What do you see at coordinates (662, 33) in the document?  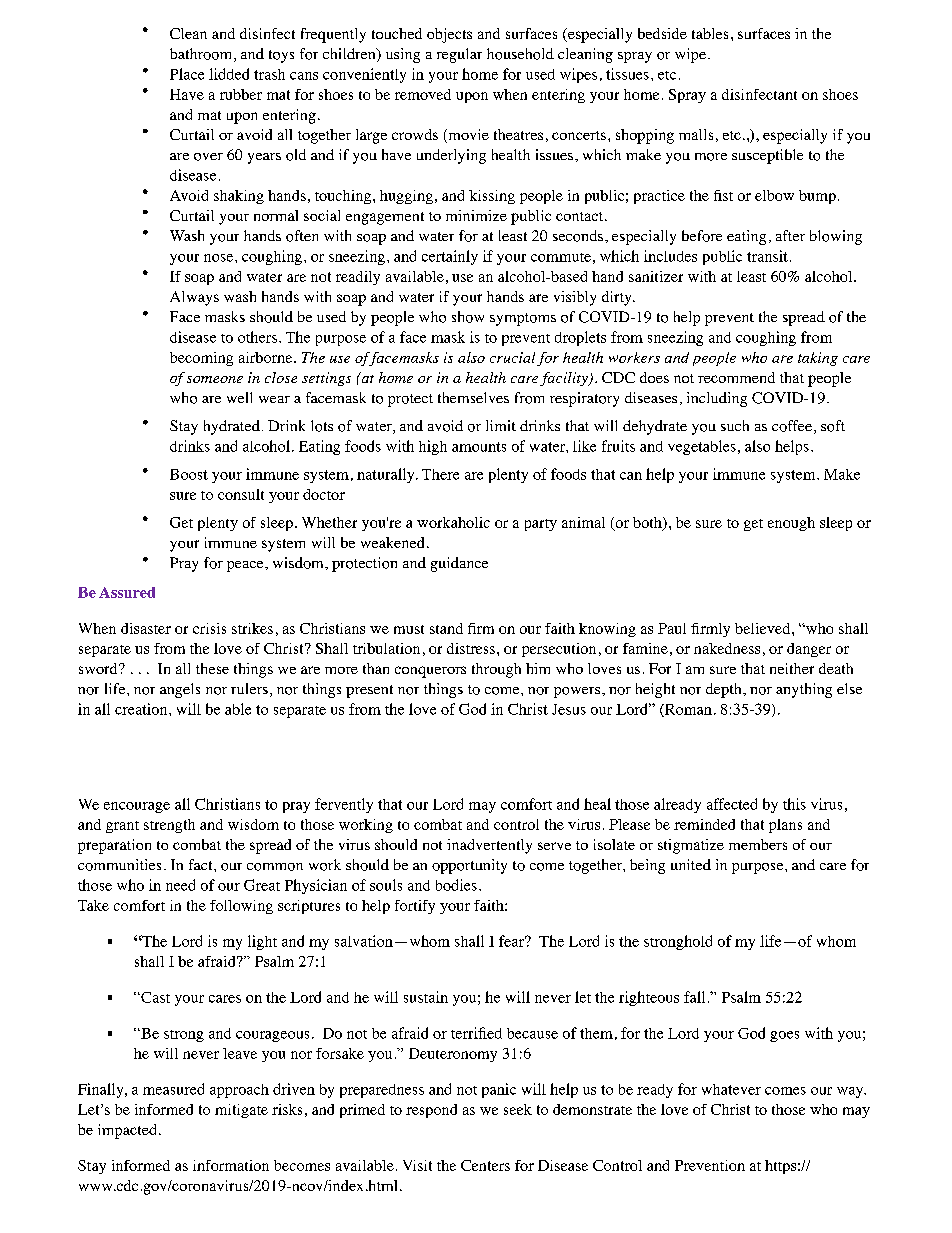 I see `bedside` at bounding box center [662, 33].
